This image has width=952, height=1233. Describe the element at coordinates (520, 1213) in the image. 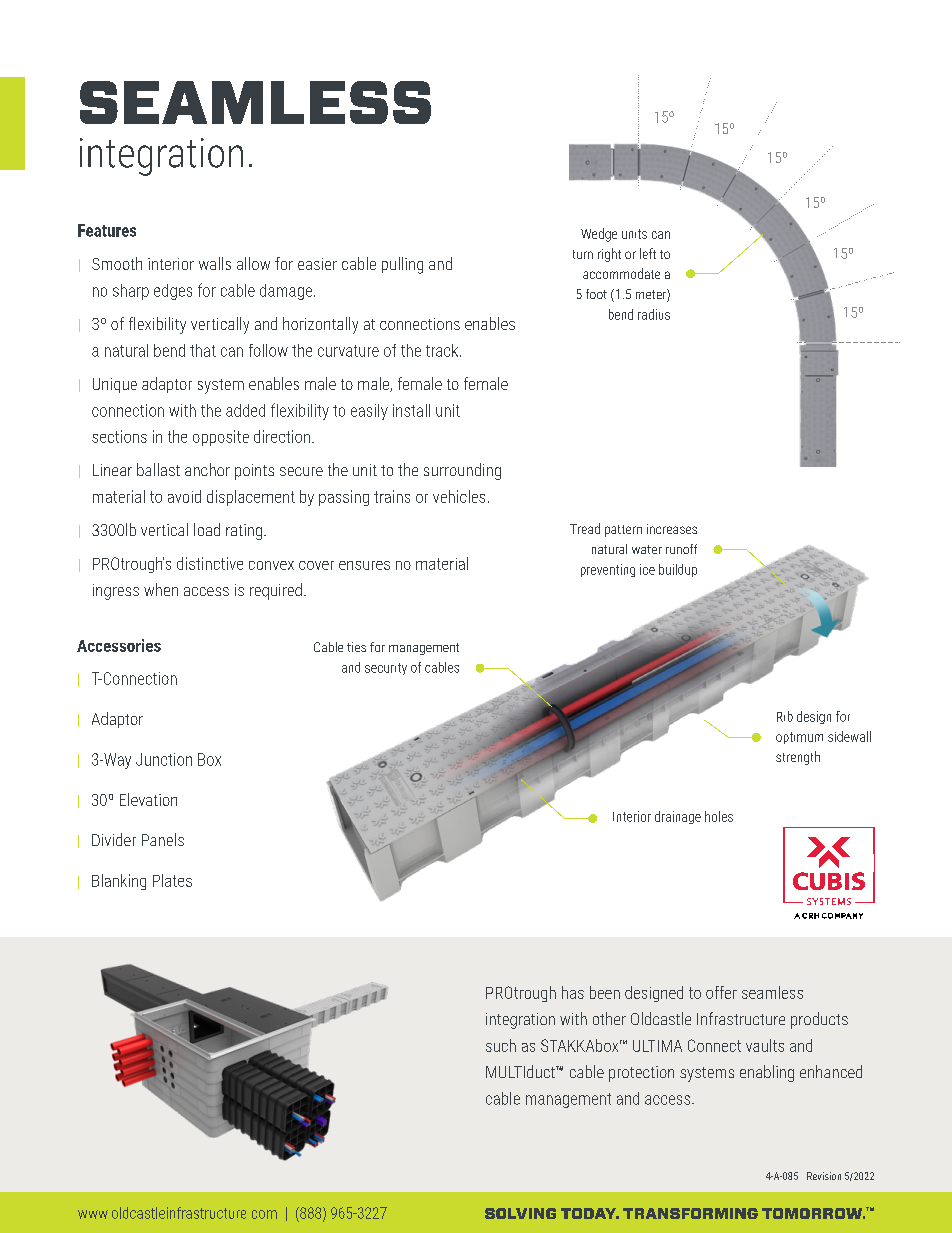

I see `SOLVING` at that location.
